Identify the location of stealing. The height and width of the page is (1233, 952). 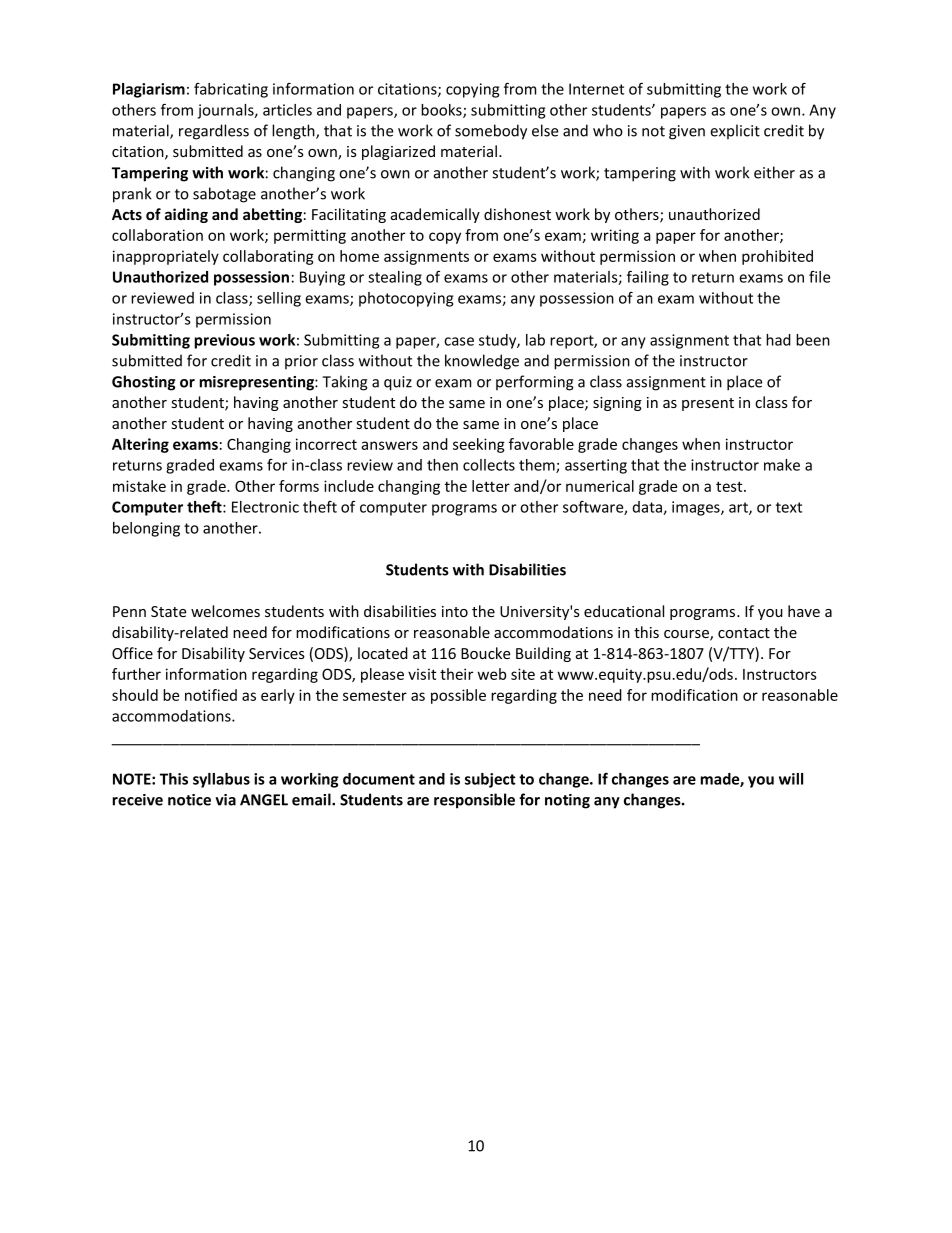
(395, 278).
